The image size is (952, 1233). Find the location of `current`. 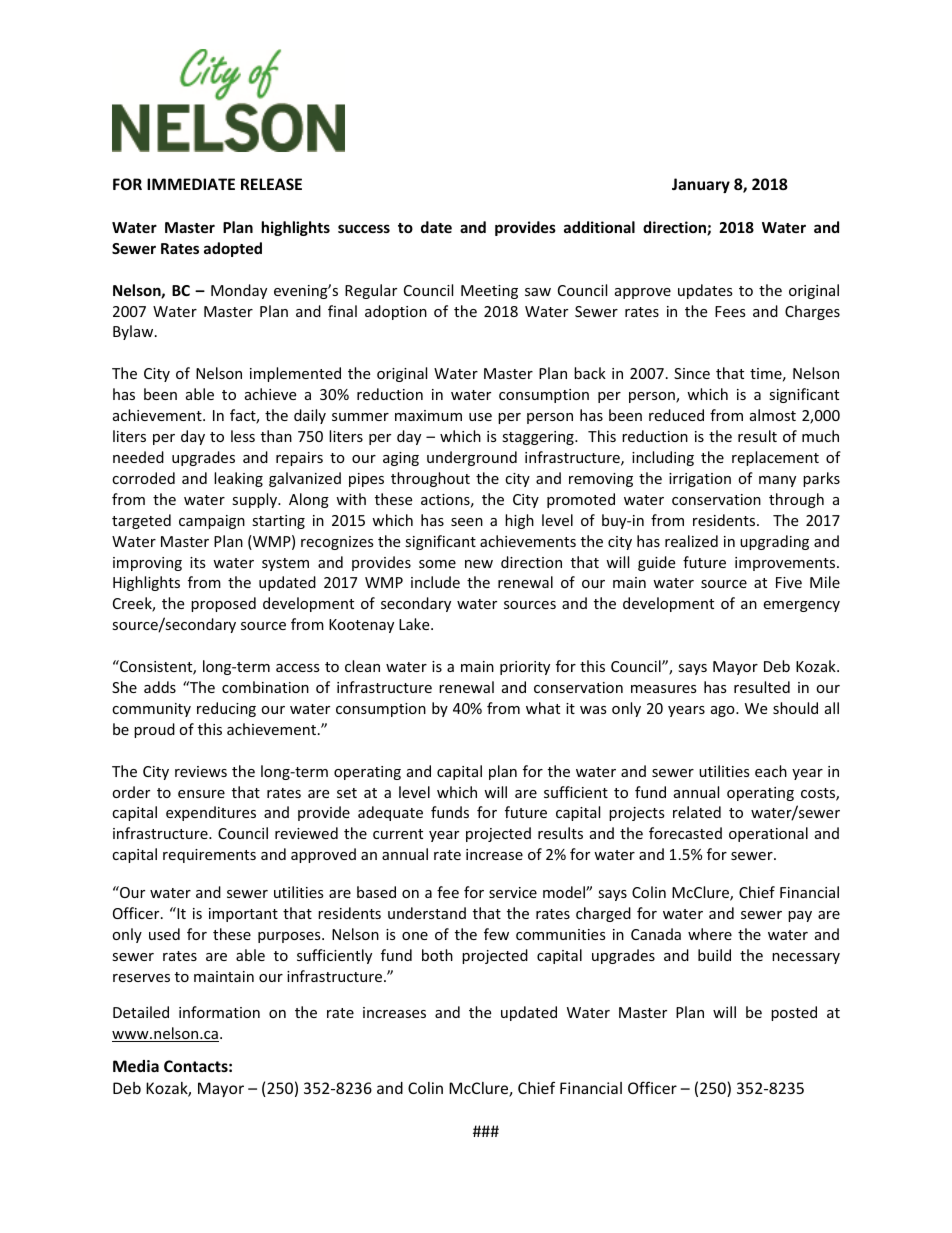

current is located at coordinates (398, 834).
